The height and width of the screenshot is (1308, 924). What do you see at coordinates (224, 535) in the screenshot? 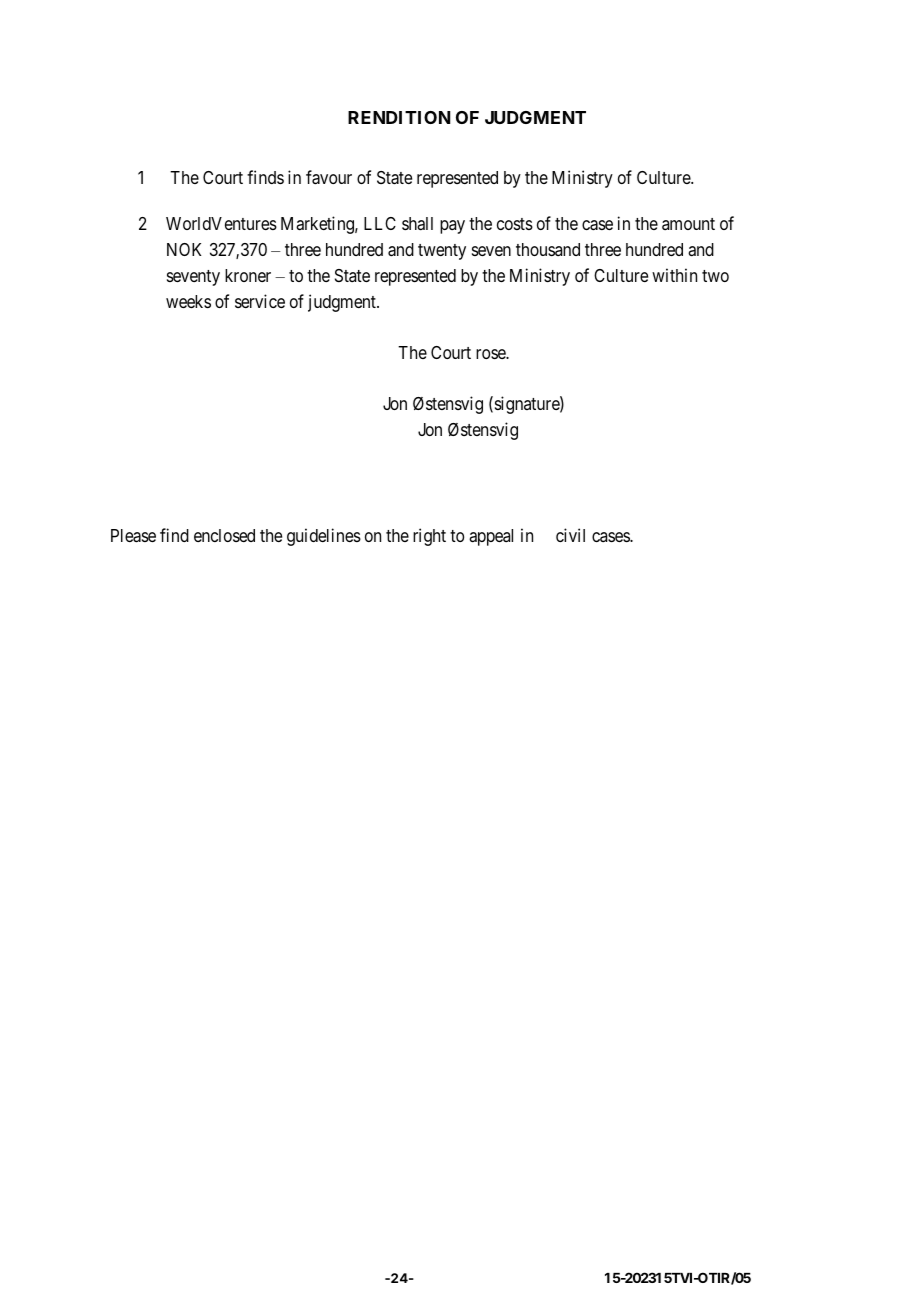
I see `enclosed` at bounding box center [224, 535].
